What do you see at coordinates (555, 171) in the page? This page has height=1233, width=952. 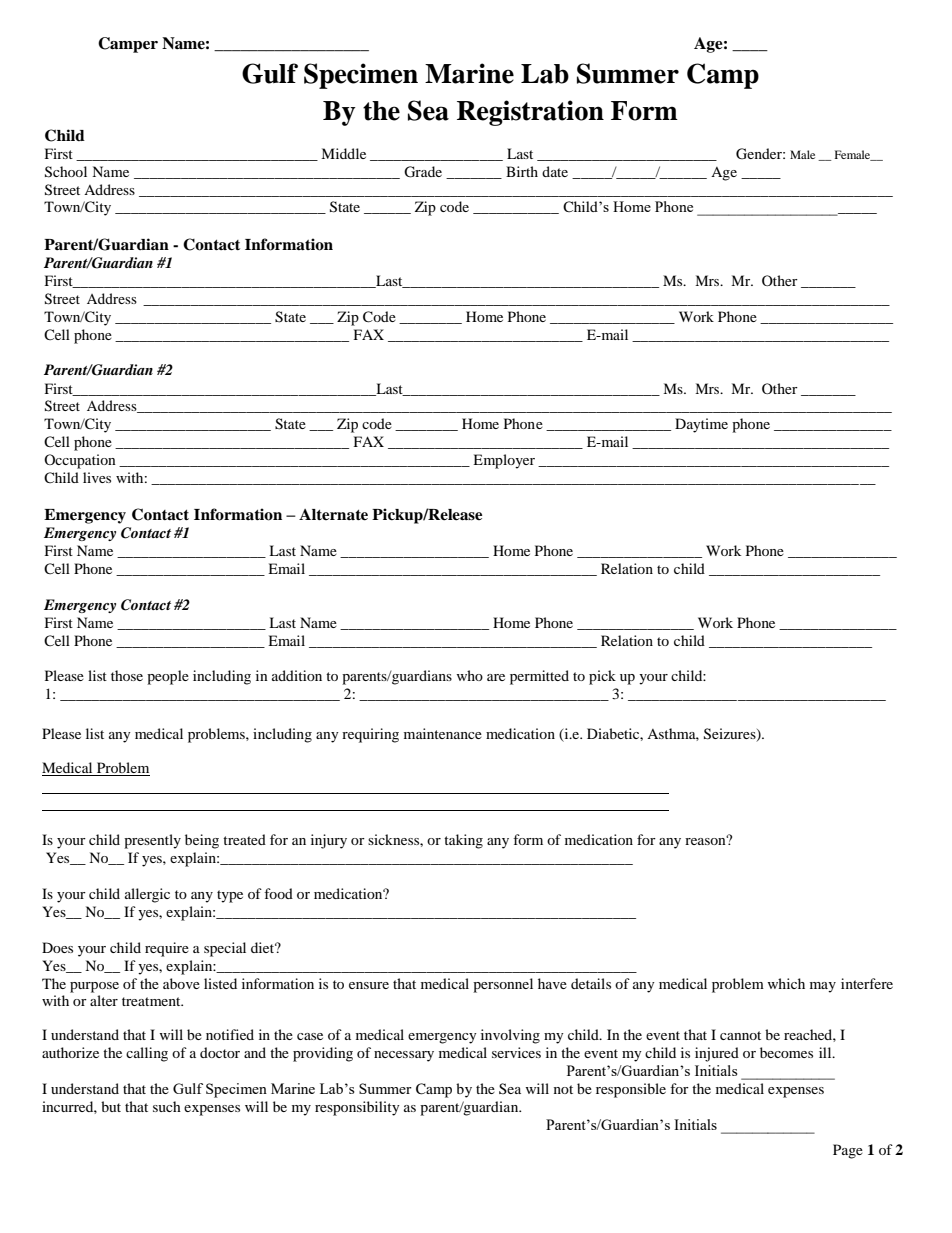 I see `date` at bounding box center [555, 171].
